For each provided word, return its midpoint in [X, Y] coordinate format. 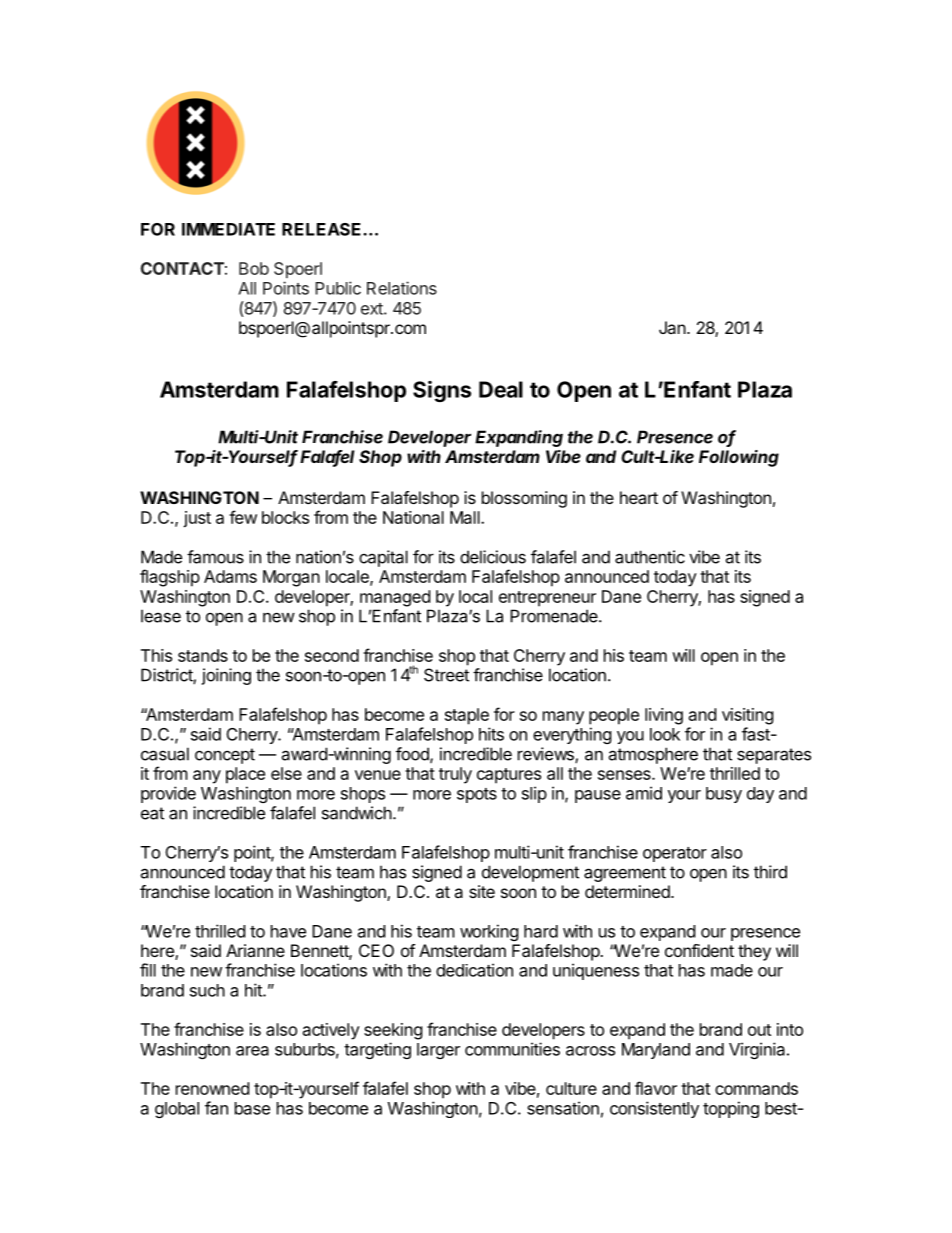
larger [438, 1051]
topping [731, 1109]
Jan [672, 327]
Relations [402, 288]
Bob [254, 268]
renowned [212, 1088]
